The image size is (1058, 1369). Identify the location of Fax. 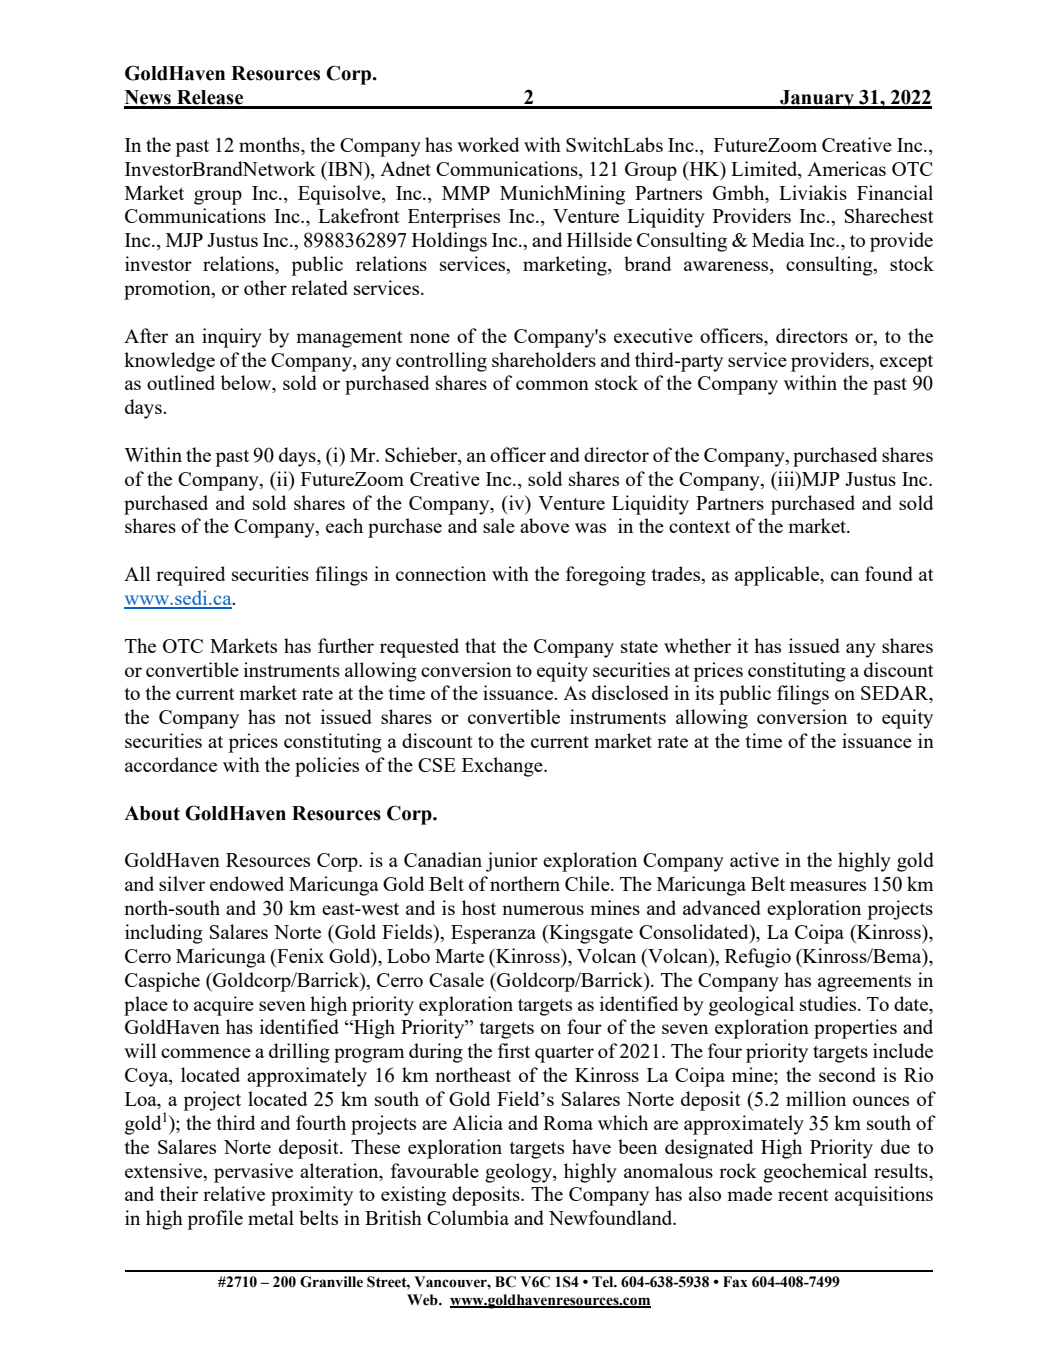
(735, 1282).
